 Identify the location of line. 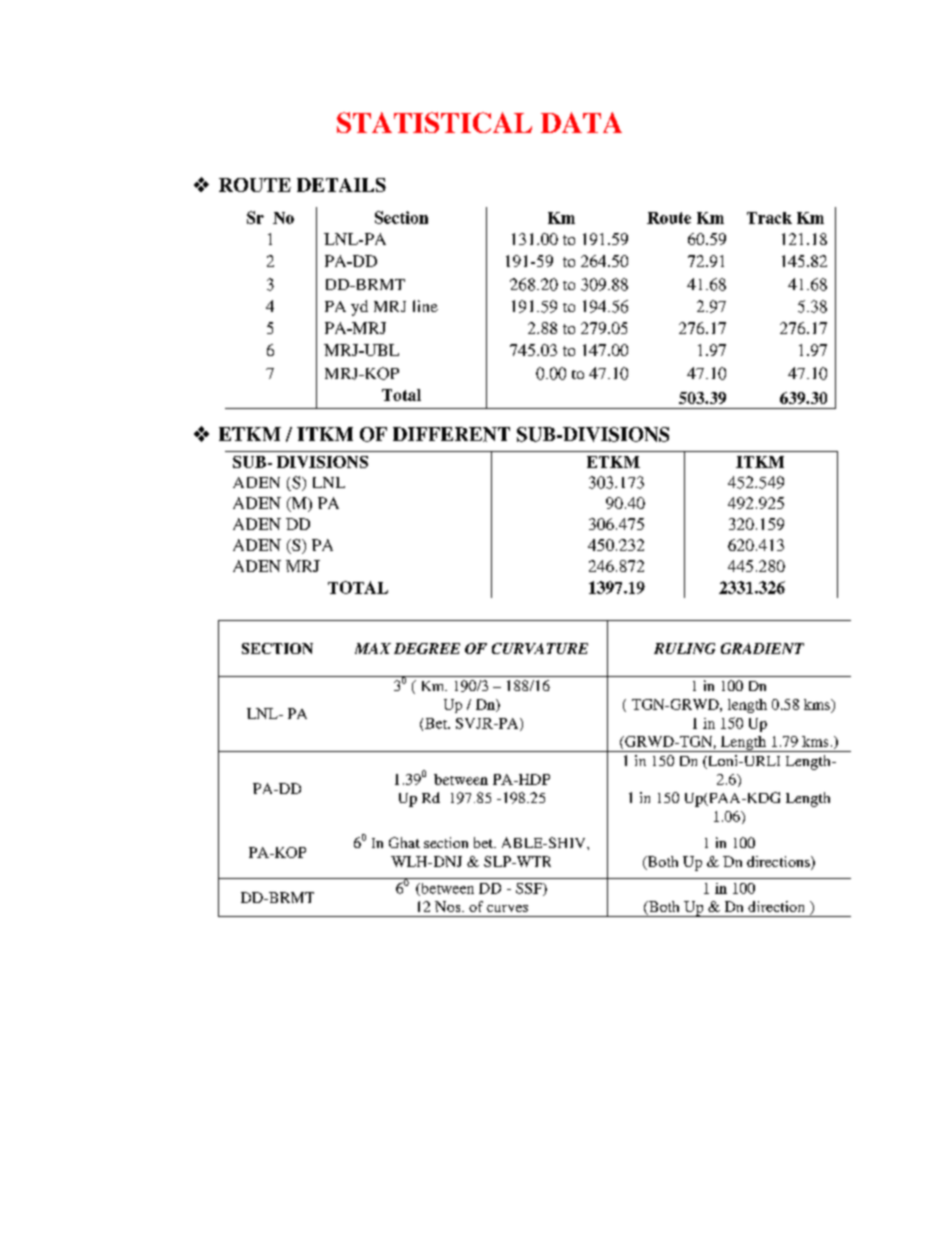
(425, 306).
